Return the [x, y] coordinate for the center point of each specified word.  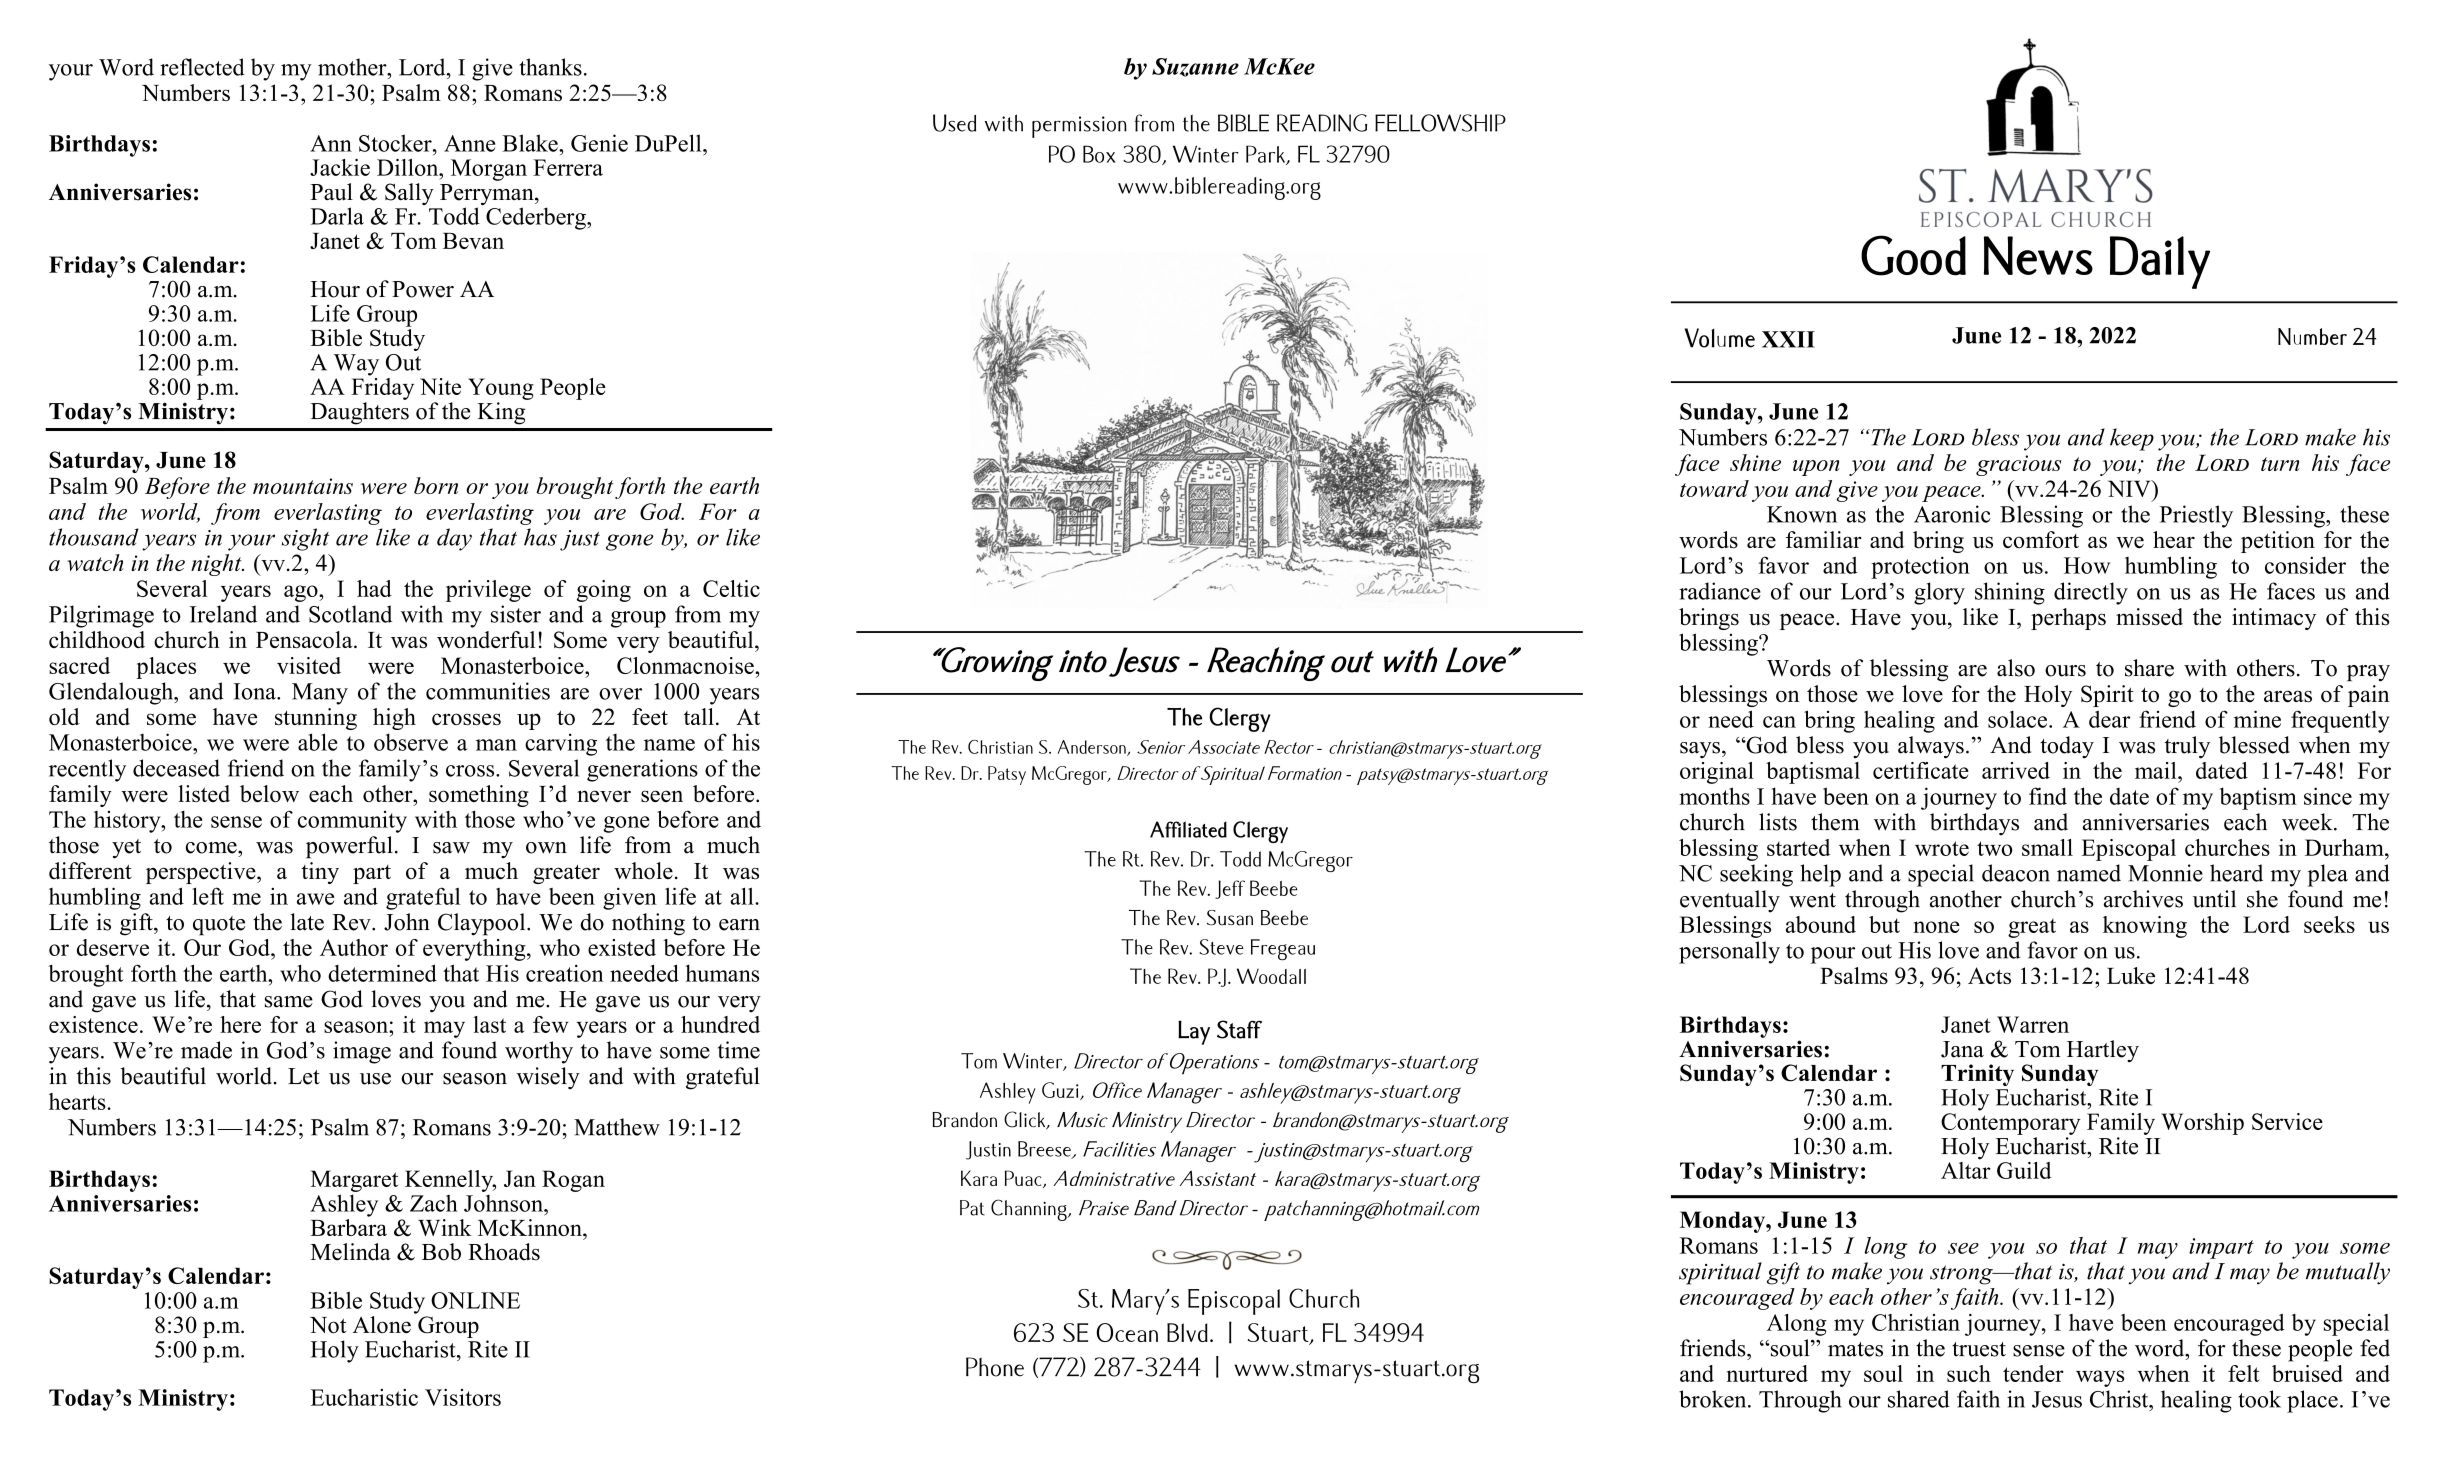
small [2047, 847]
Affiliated [1188, 829]
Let [304, 1076]
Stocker [396, 143]
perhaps [2068, 619]
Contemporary [2010, 1124]
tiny [320, 873]
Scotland [350, 614]
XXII [1788, 339]
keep [2132, 439]
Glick [1026, 1120]
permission [1079, 127]
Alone [382, 1324]
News [2038, 255]
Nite [440, 386]
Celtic [731, 588]
